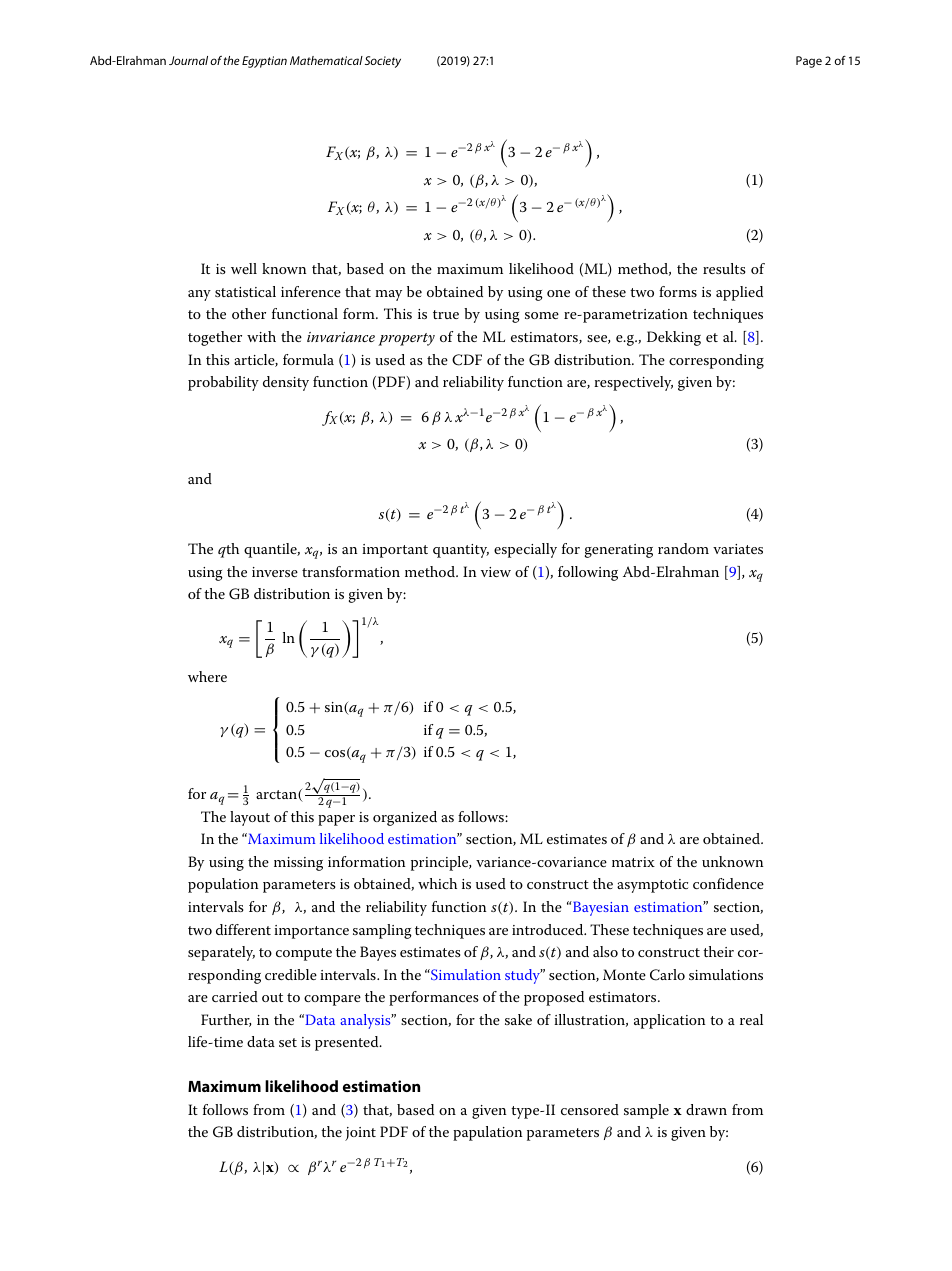 This document has height=1271, width=952. Describe the element at coordinates (706, 1109) in the document. I see `drawn` at that location.
